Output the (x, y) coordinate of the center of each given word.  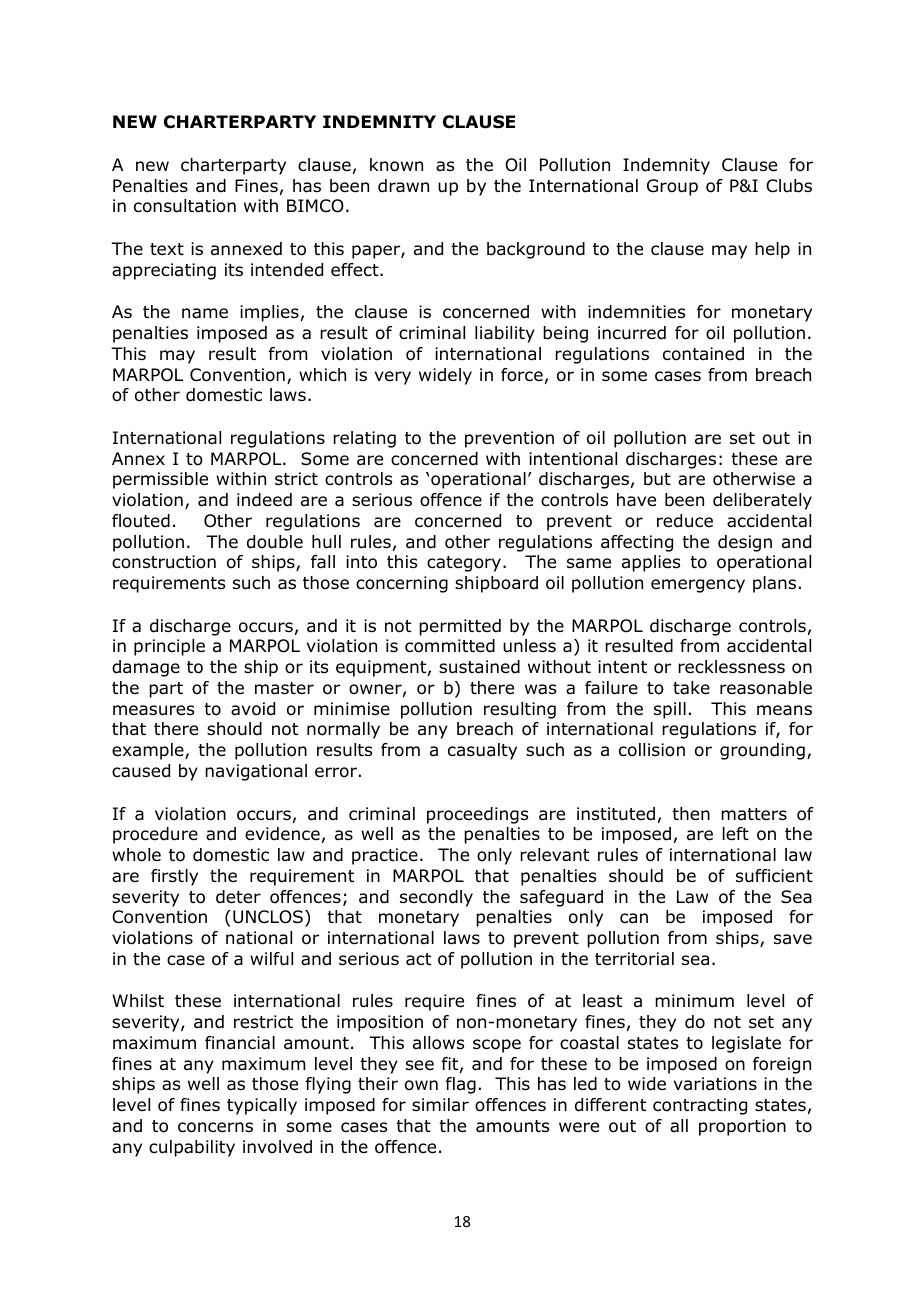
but (657, 479)
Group (672, 187)
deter (238, 897)
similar (440, 1104)
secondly (436, 898)
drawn (403, 186)
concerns (215, 1127)
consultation (185, 206)
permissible (160, 480)
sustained (479, 667)
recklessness (731, 666)
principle (169, 647)
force (522, 375)
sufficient (774, 876)
